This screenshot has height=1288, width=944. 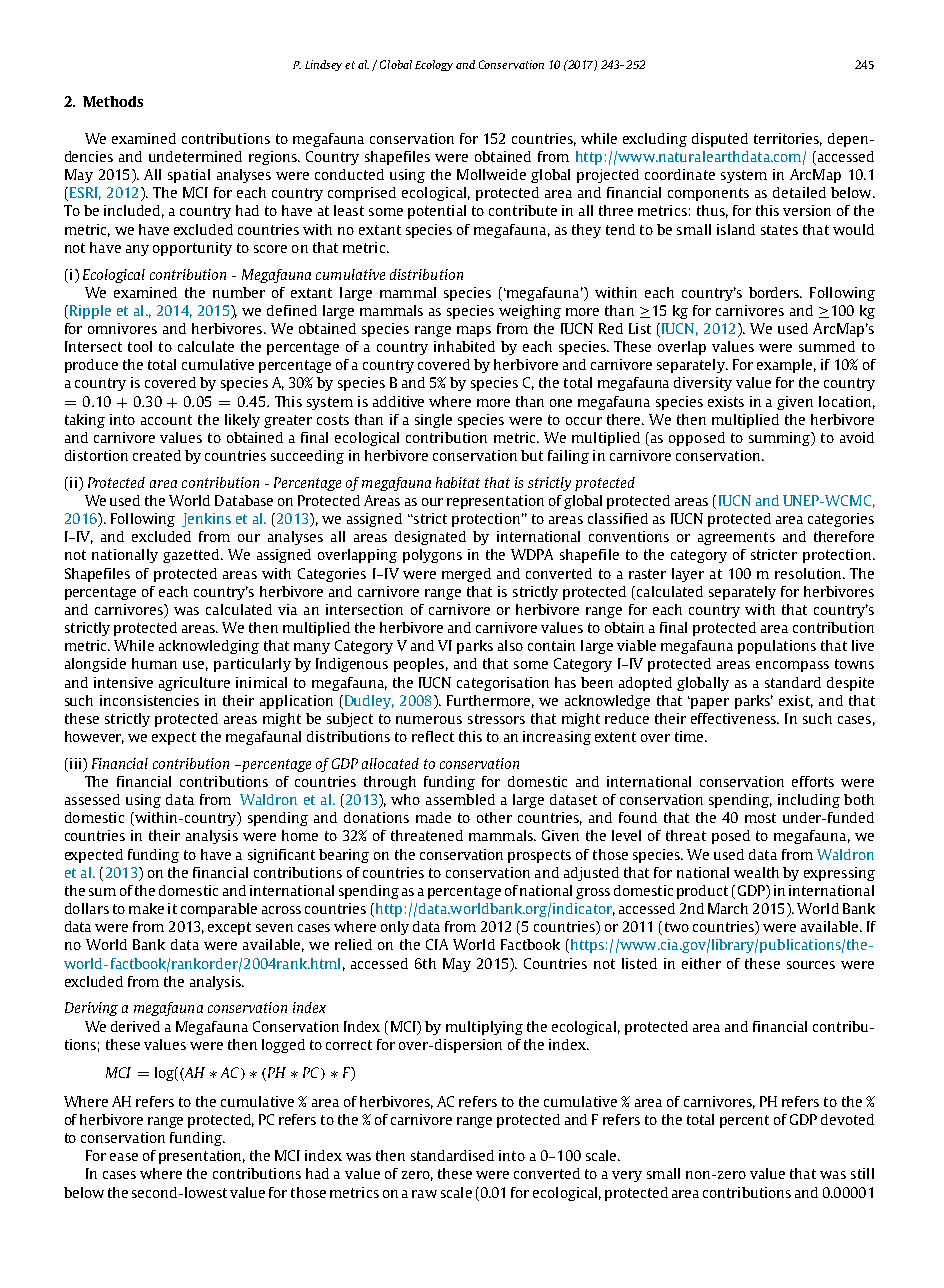 What do you see at coordinates (862, 1173) in the screenshot?
I see `still` at bounding box center [862, 1173].
